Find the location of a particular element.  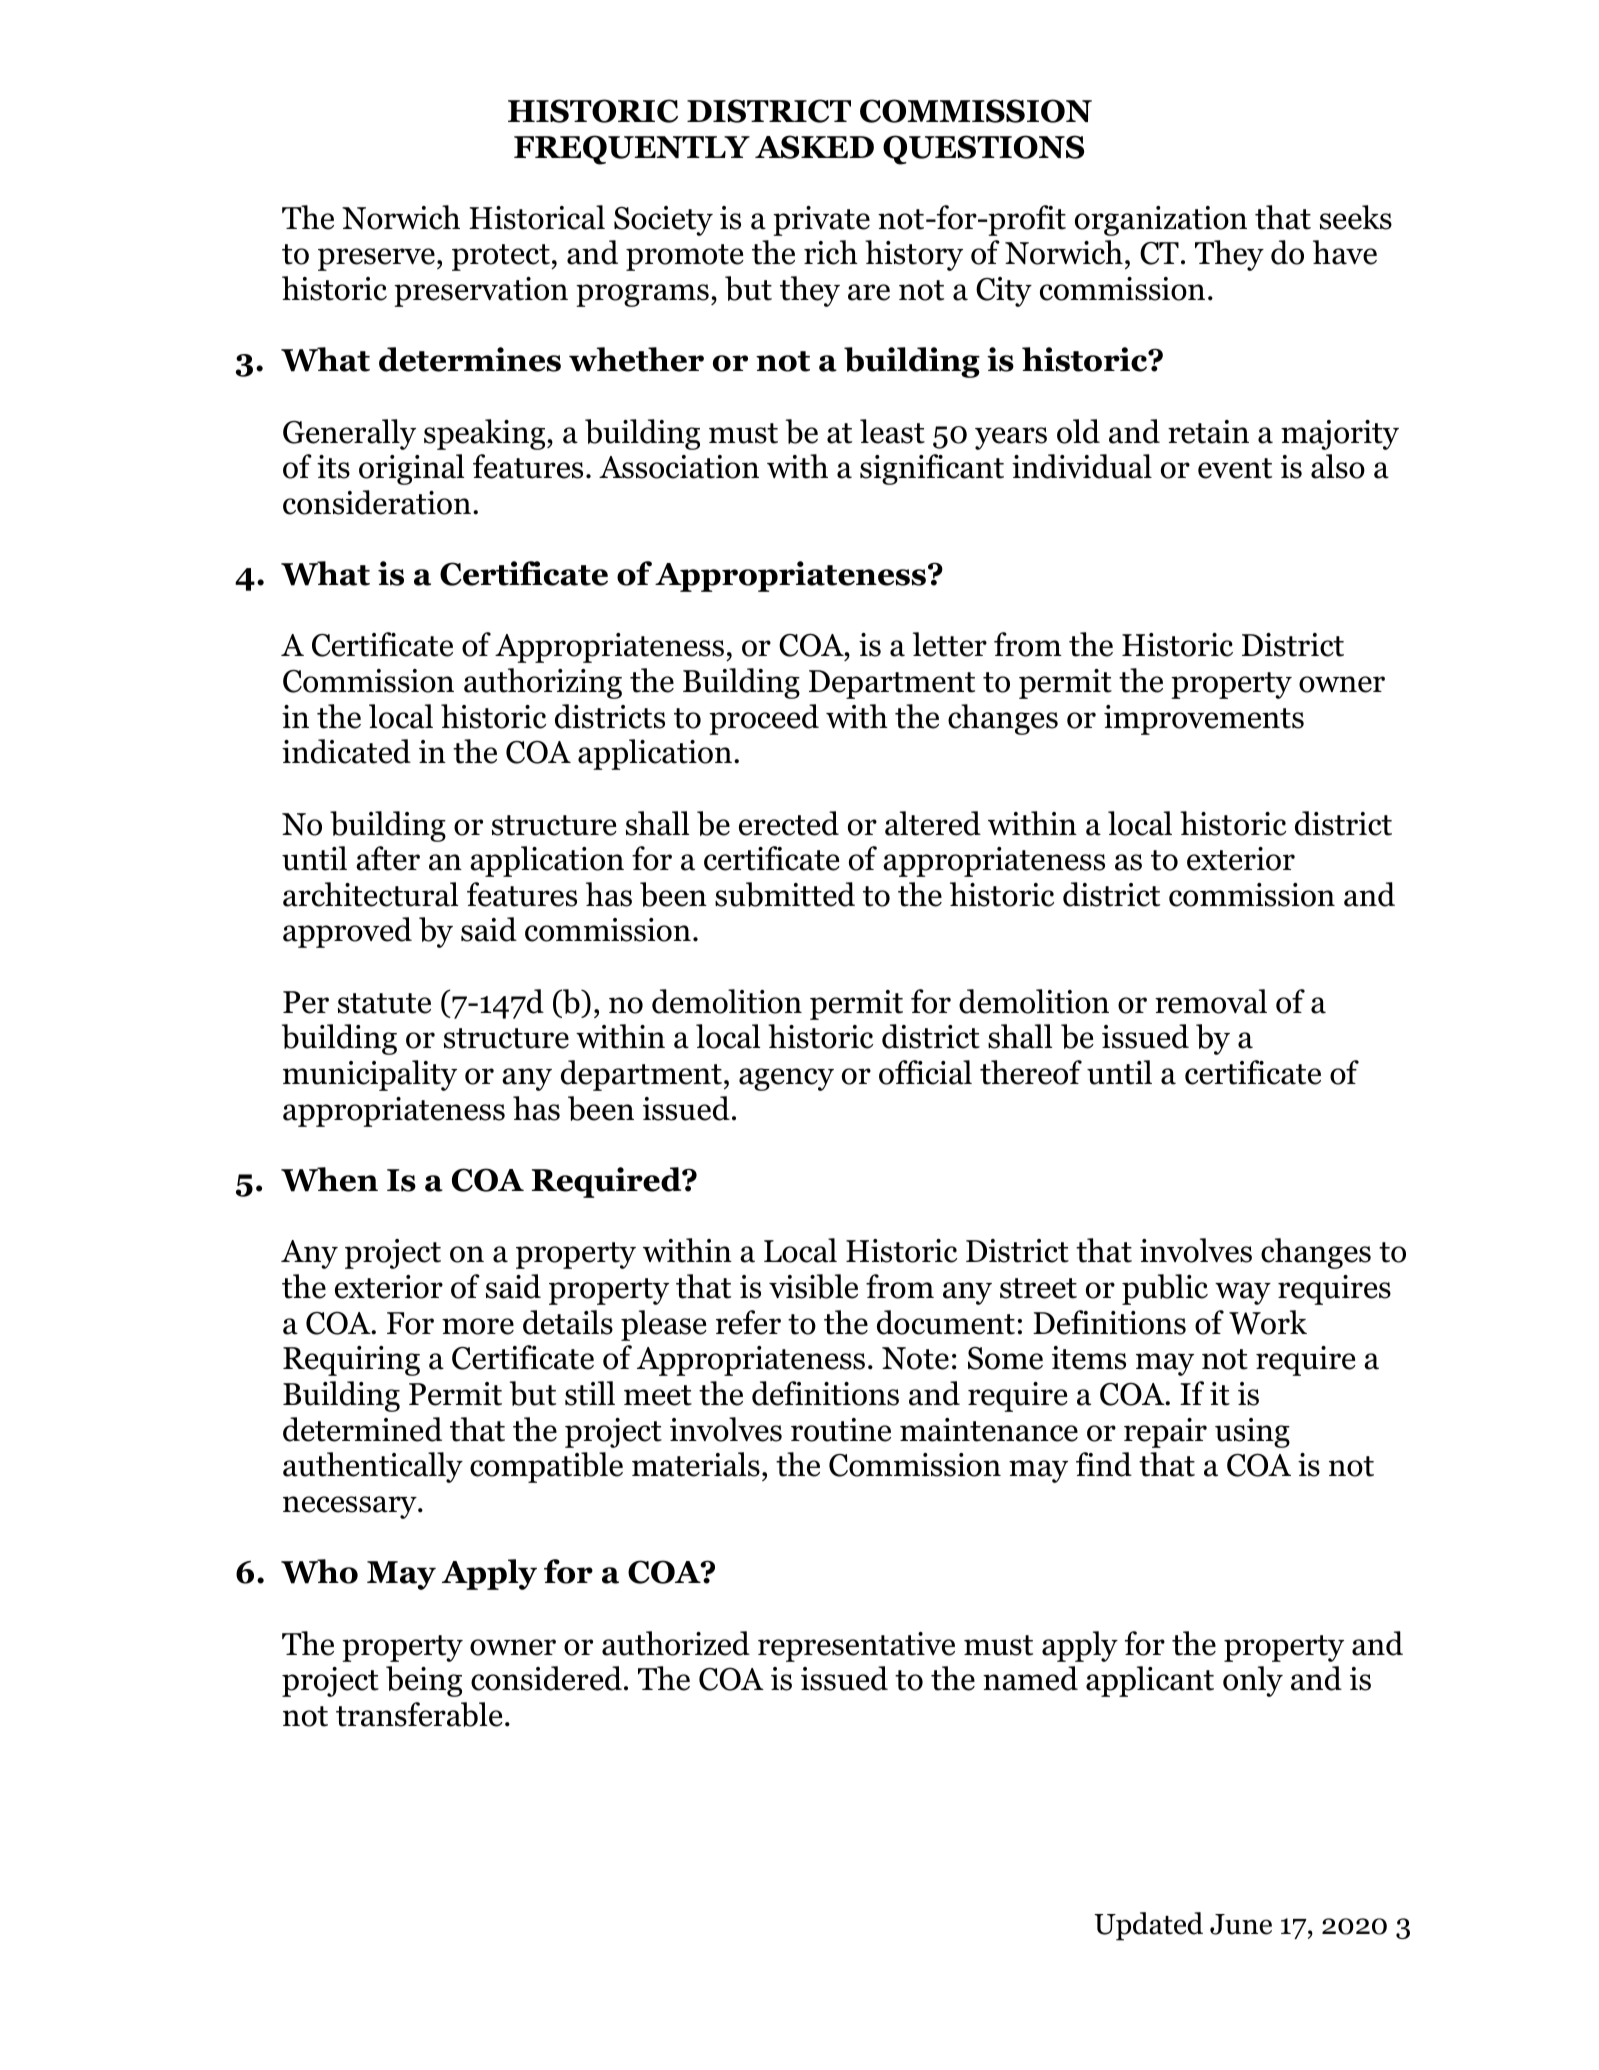

representative is located at coordinates (856, 1647).
